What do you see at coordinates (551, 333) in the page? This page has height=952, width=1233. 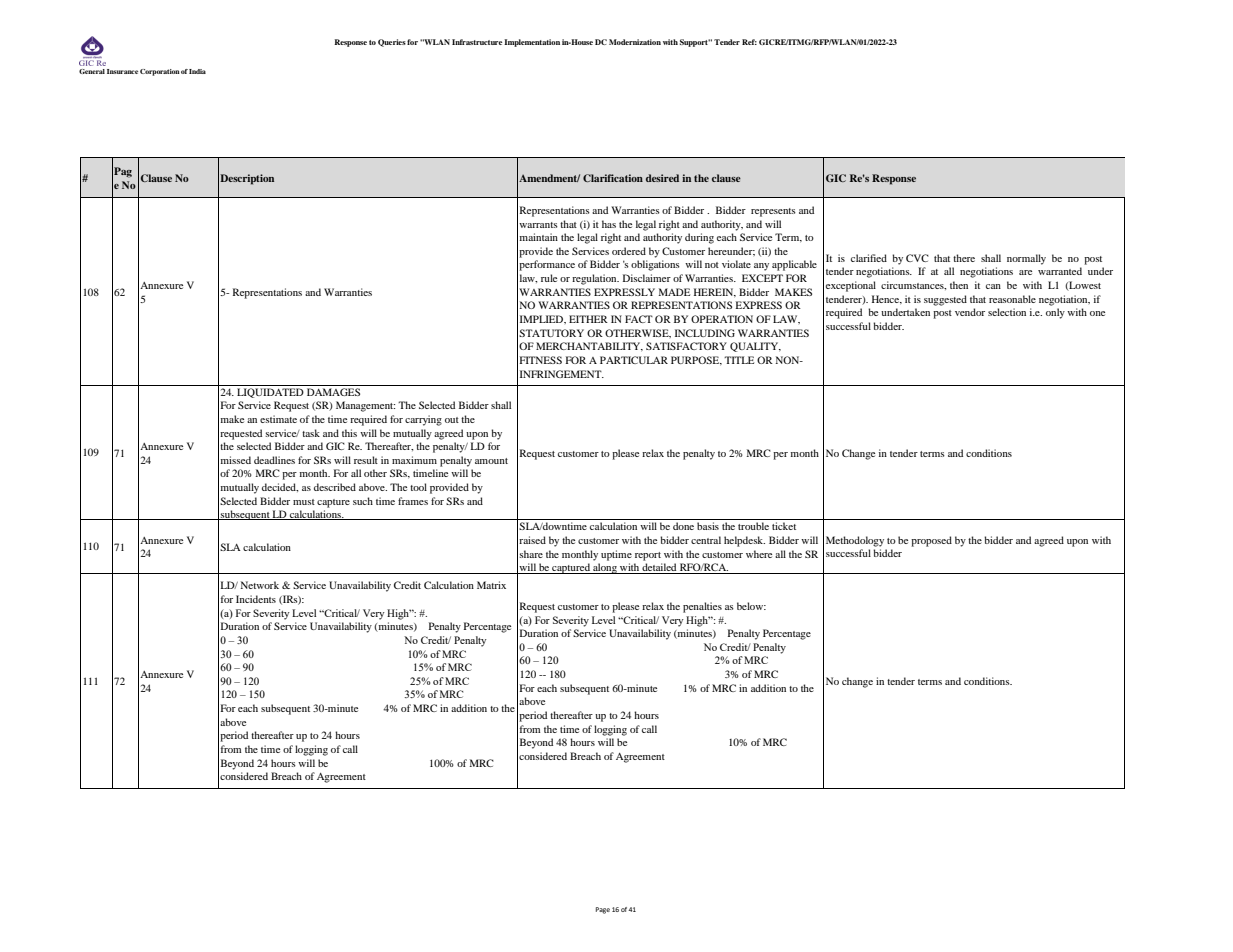 I see `STATUTORY` at bounding box center [551, 333].
